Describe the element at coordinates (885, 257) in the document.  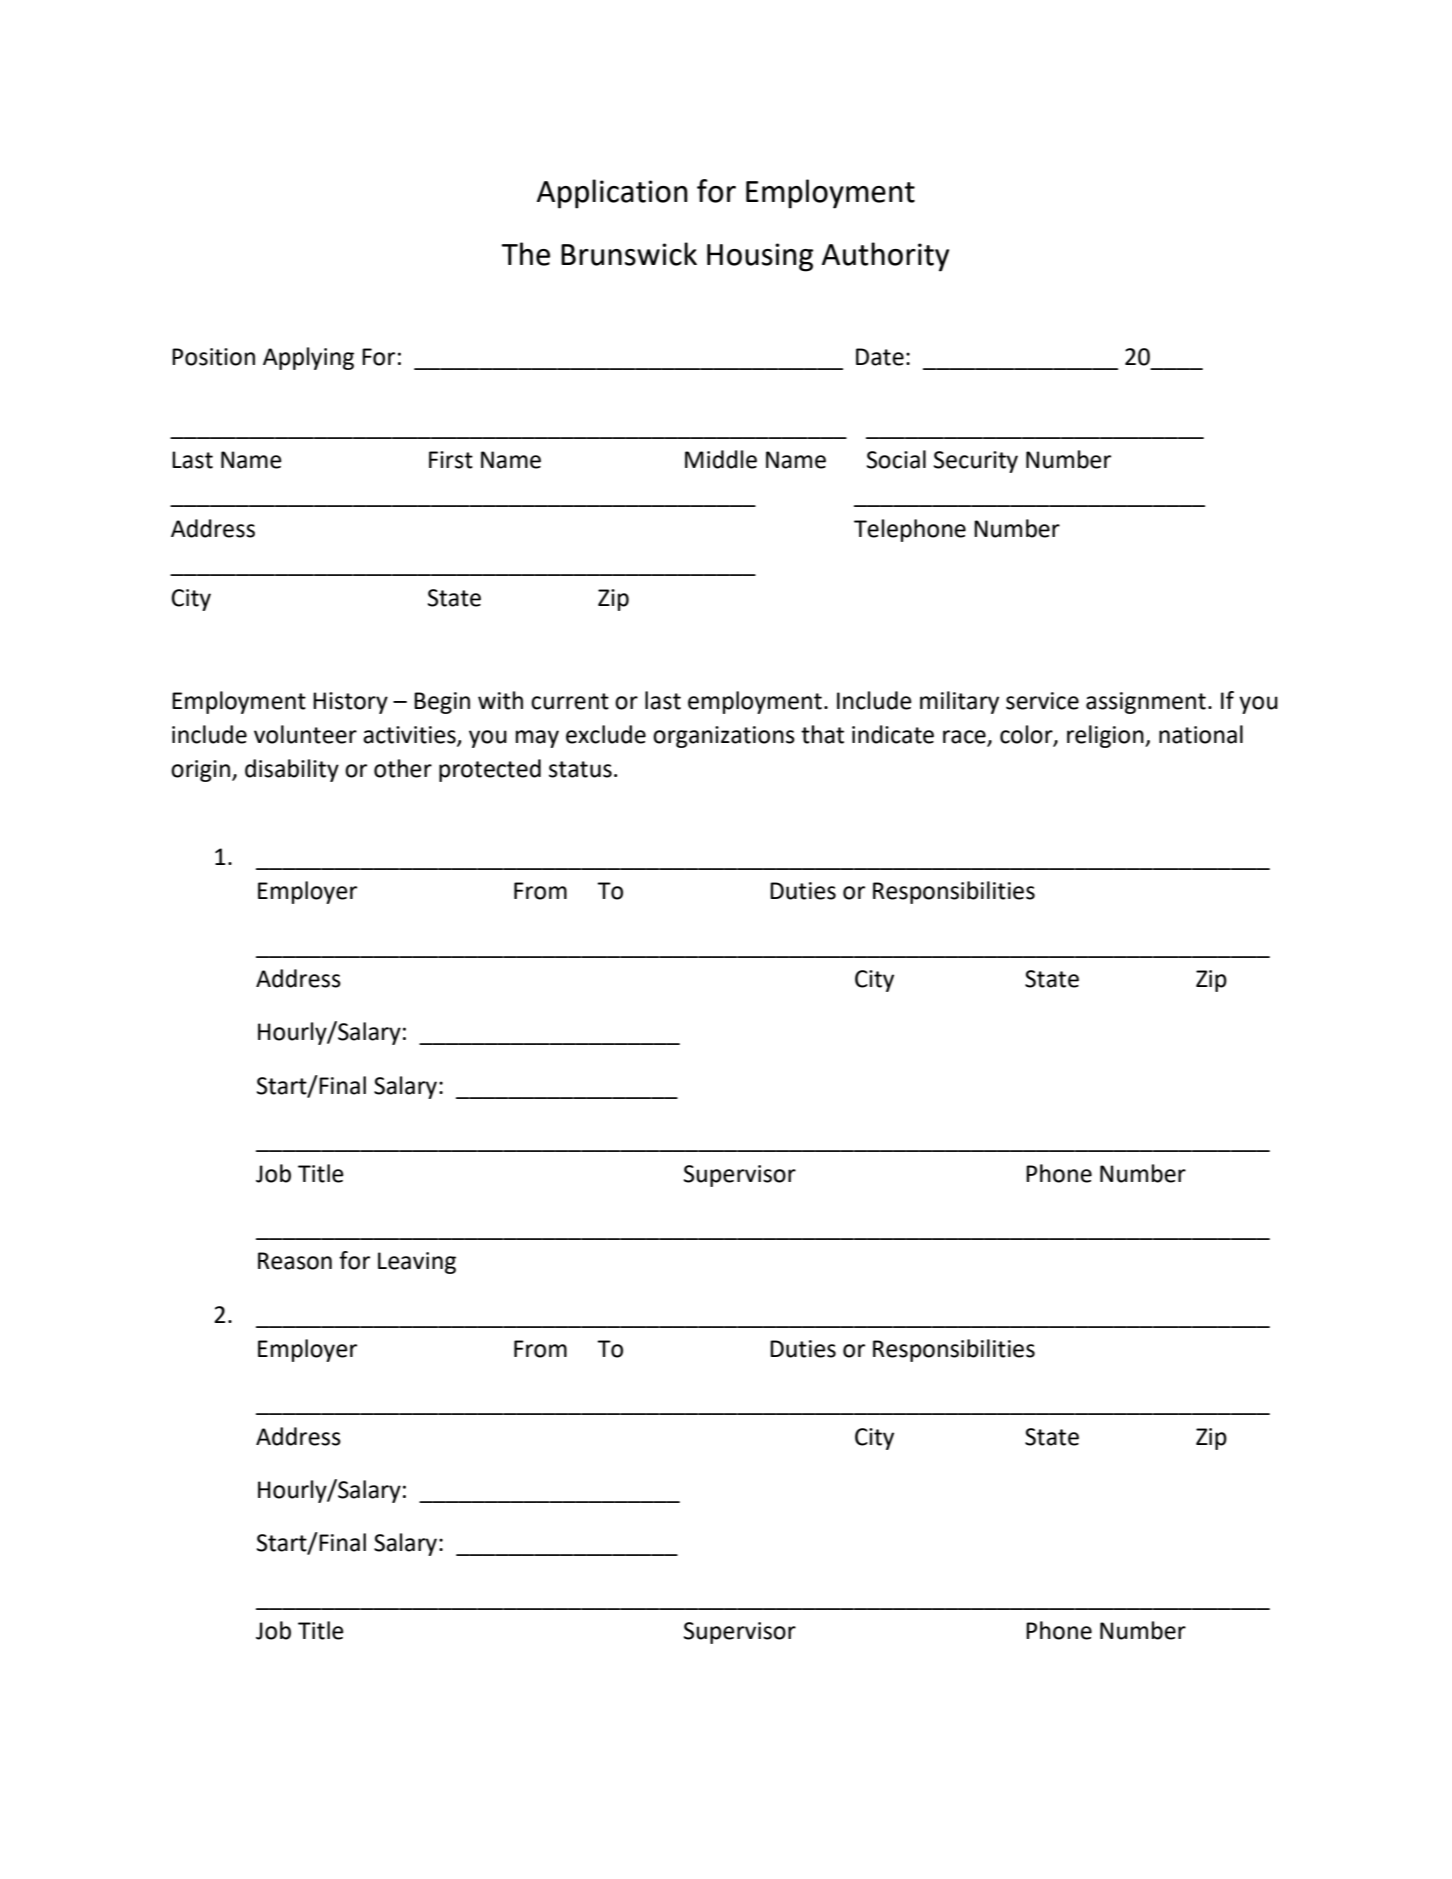
I see `Authority` at that location.
